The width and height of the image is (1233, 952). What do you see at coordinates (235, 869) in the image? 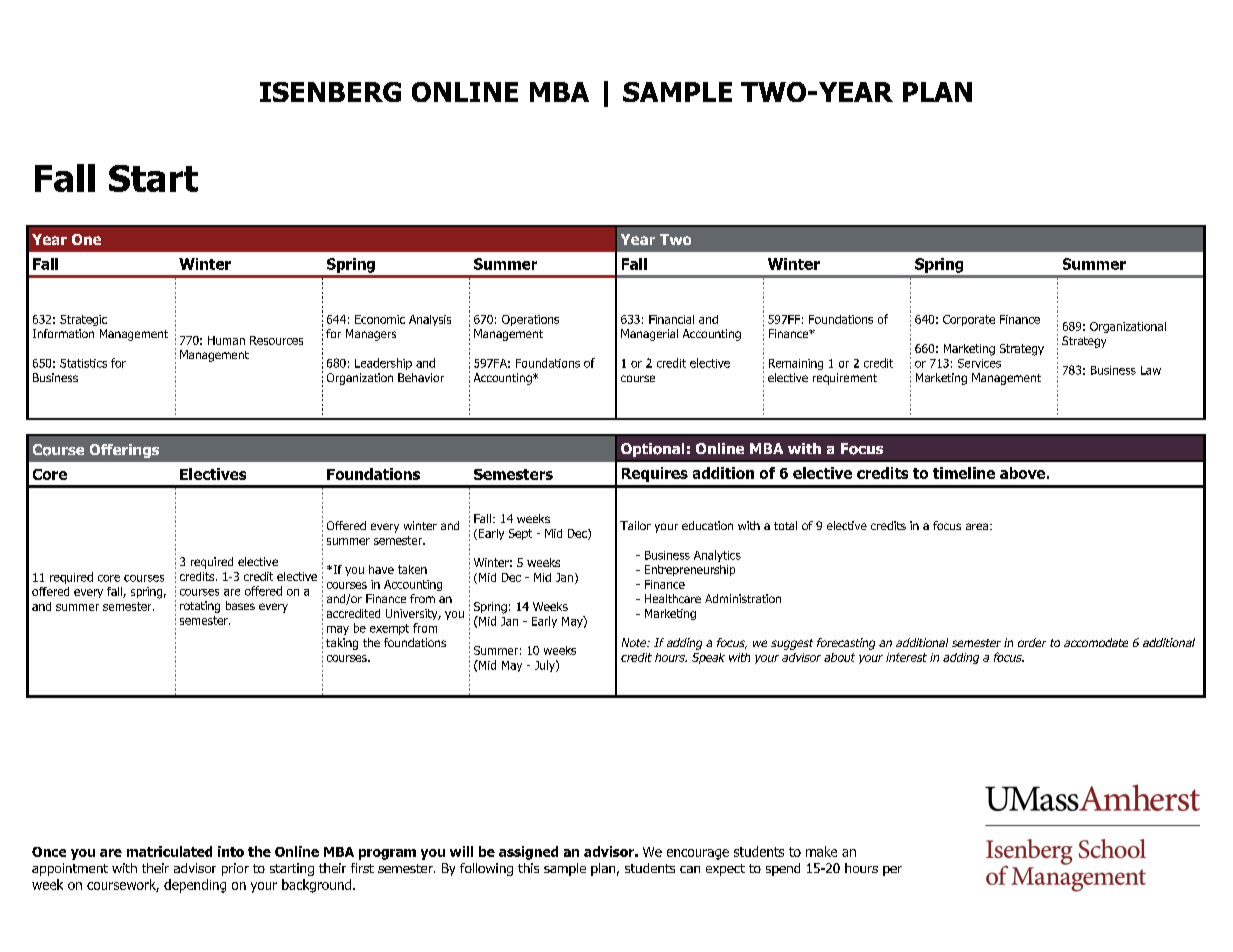
I see `prior` at bounding box center [235, 869].
